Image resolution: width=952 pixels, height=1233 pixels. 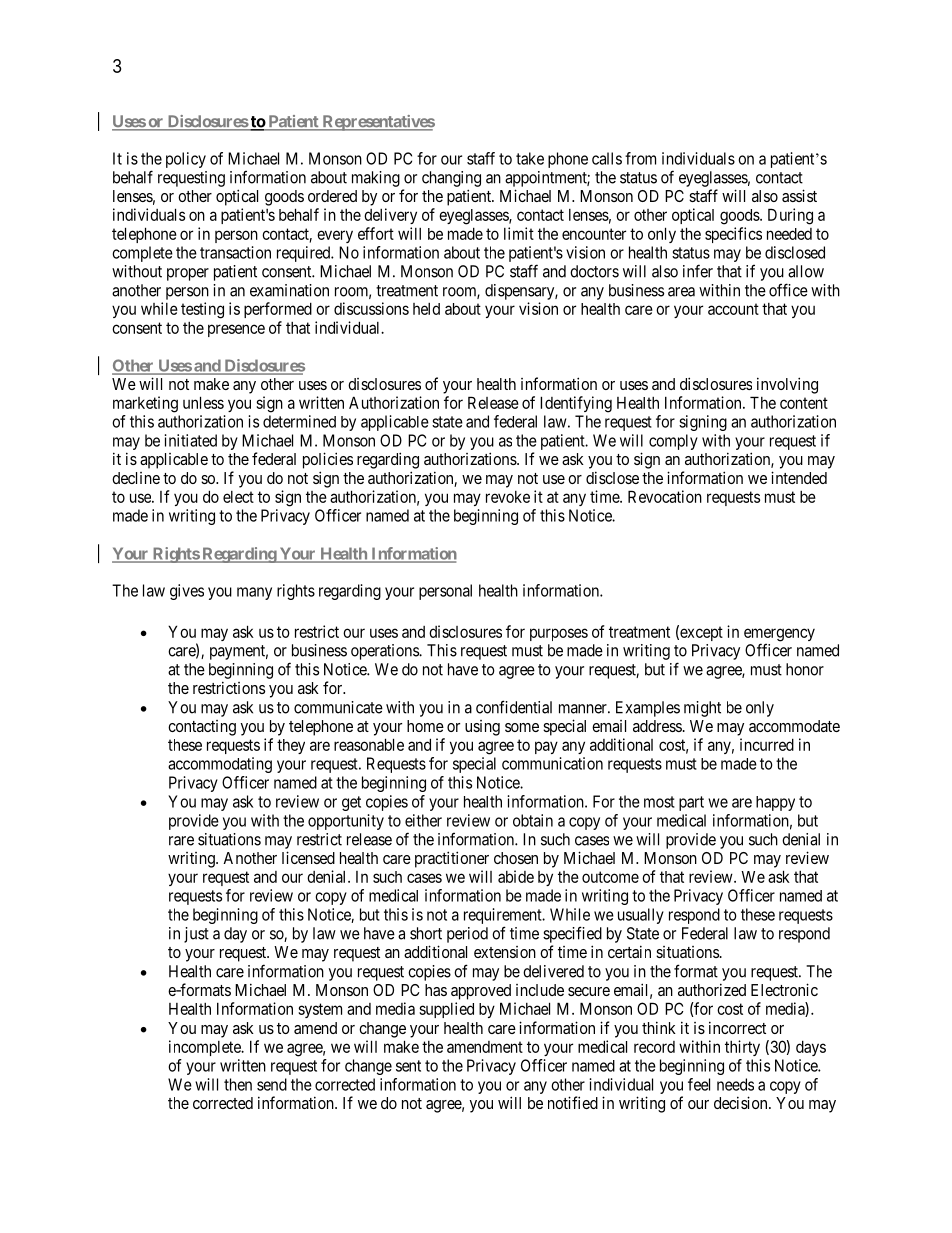 What do you see at coordinates (451, 179) in the screenshot?
I see `changing` at bounding box center [451, 179].
